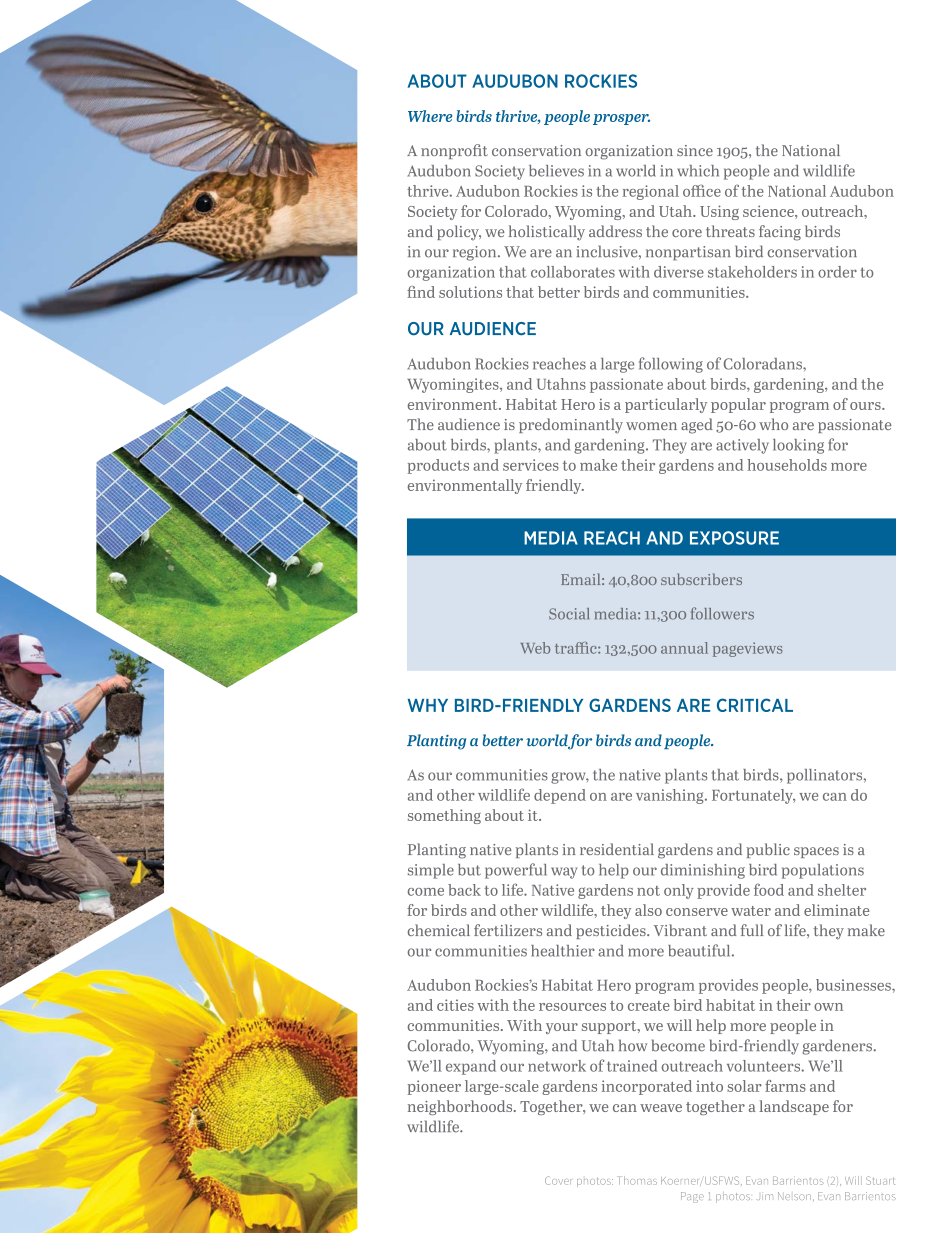 The height and width of the screenshot is (1233, 952). Describe the element at coordinates (794, 1196) in the screenshot. I see `Nelson` at that location.
